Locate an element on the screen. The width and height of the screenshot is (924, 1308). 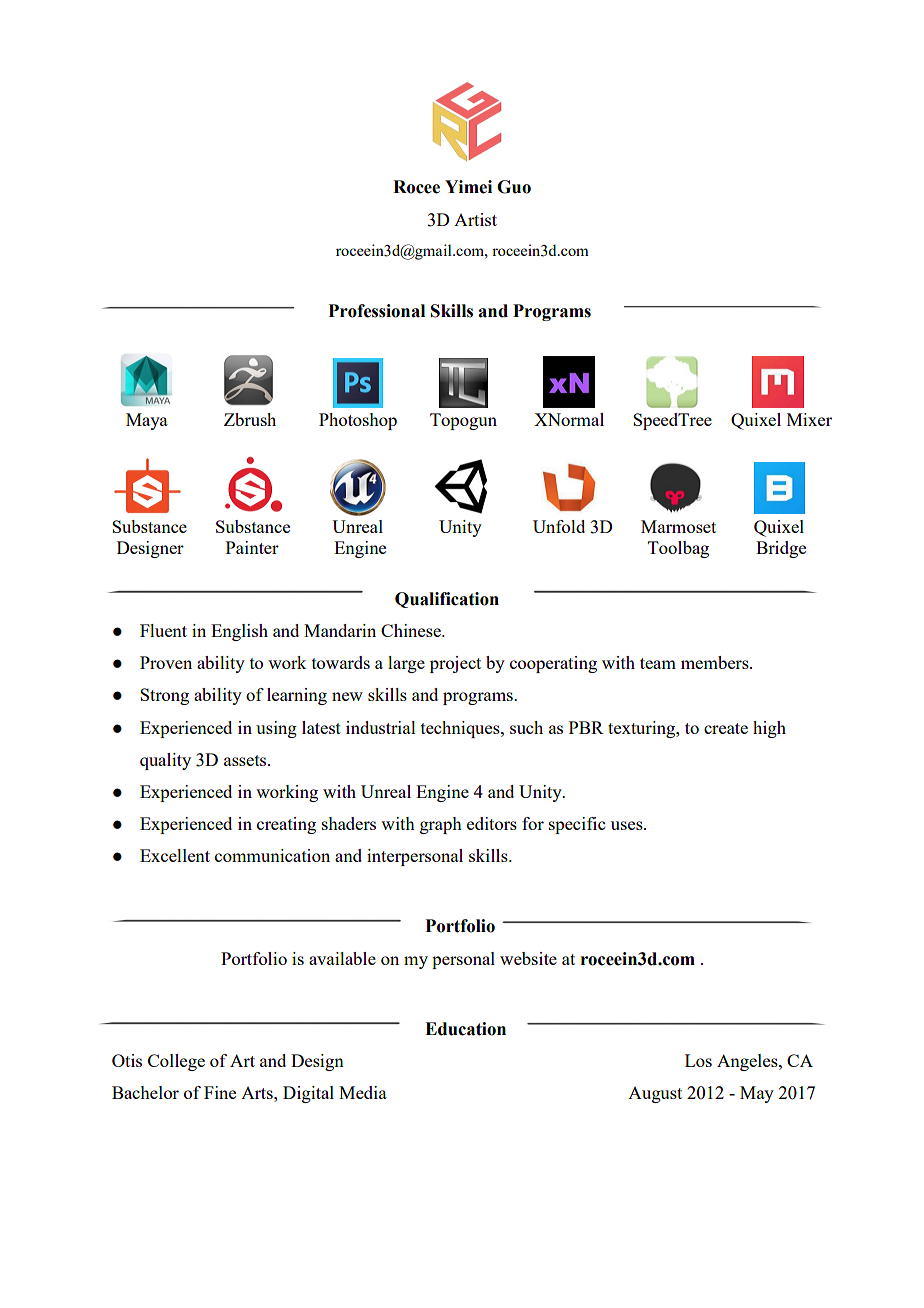
project is located at coordinates (455, 664).
